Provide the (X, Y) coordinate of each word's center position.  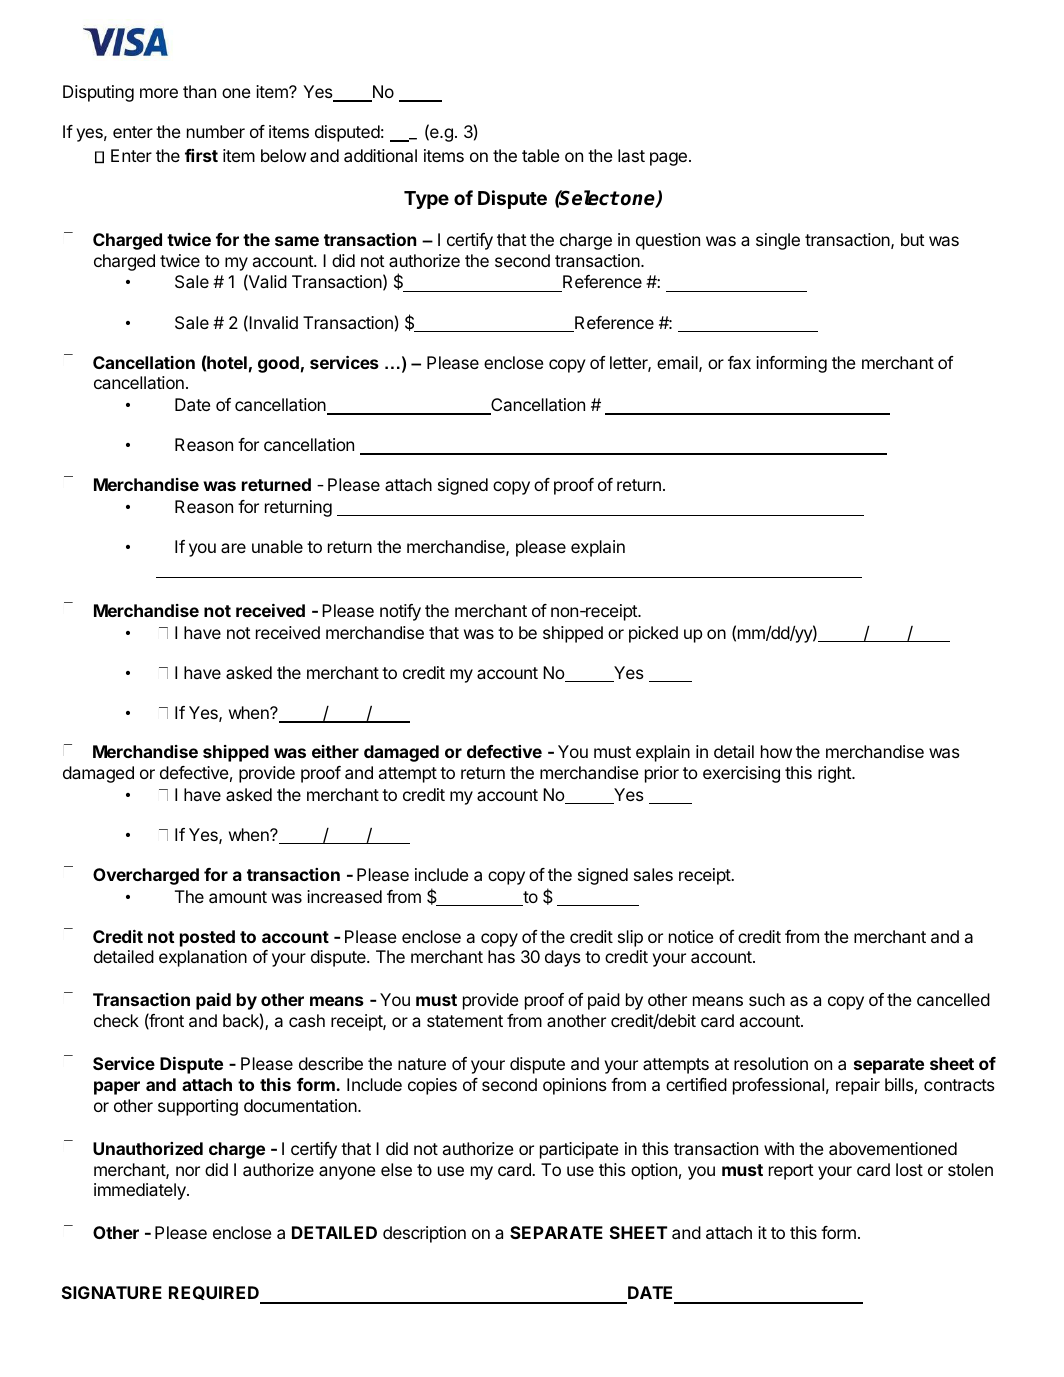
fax (739, 362)
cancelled (953, 999)
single (778, 241)
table (541, 155)
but (913, 239)
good (278, 364)
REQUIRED (215, 1294)
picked (653, 634)
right (835, 774)
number (216, 131)
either (335, 751)
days (563, 958)
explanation (203, 958)
